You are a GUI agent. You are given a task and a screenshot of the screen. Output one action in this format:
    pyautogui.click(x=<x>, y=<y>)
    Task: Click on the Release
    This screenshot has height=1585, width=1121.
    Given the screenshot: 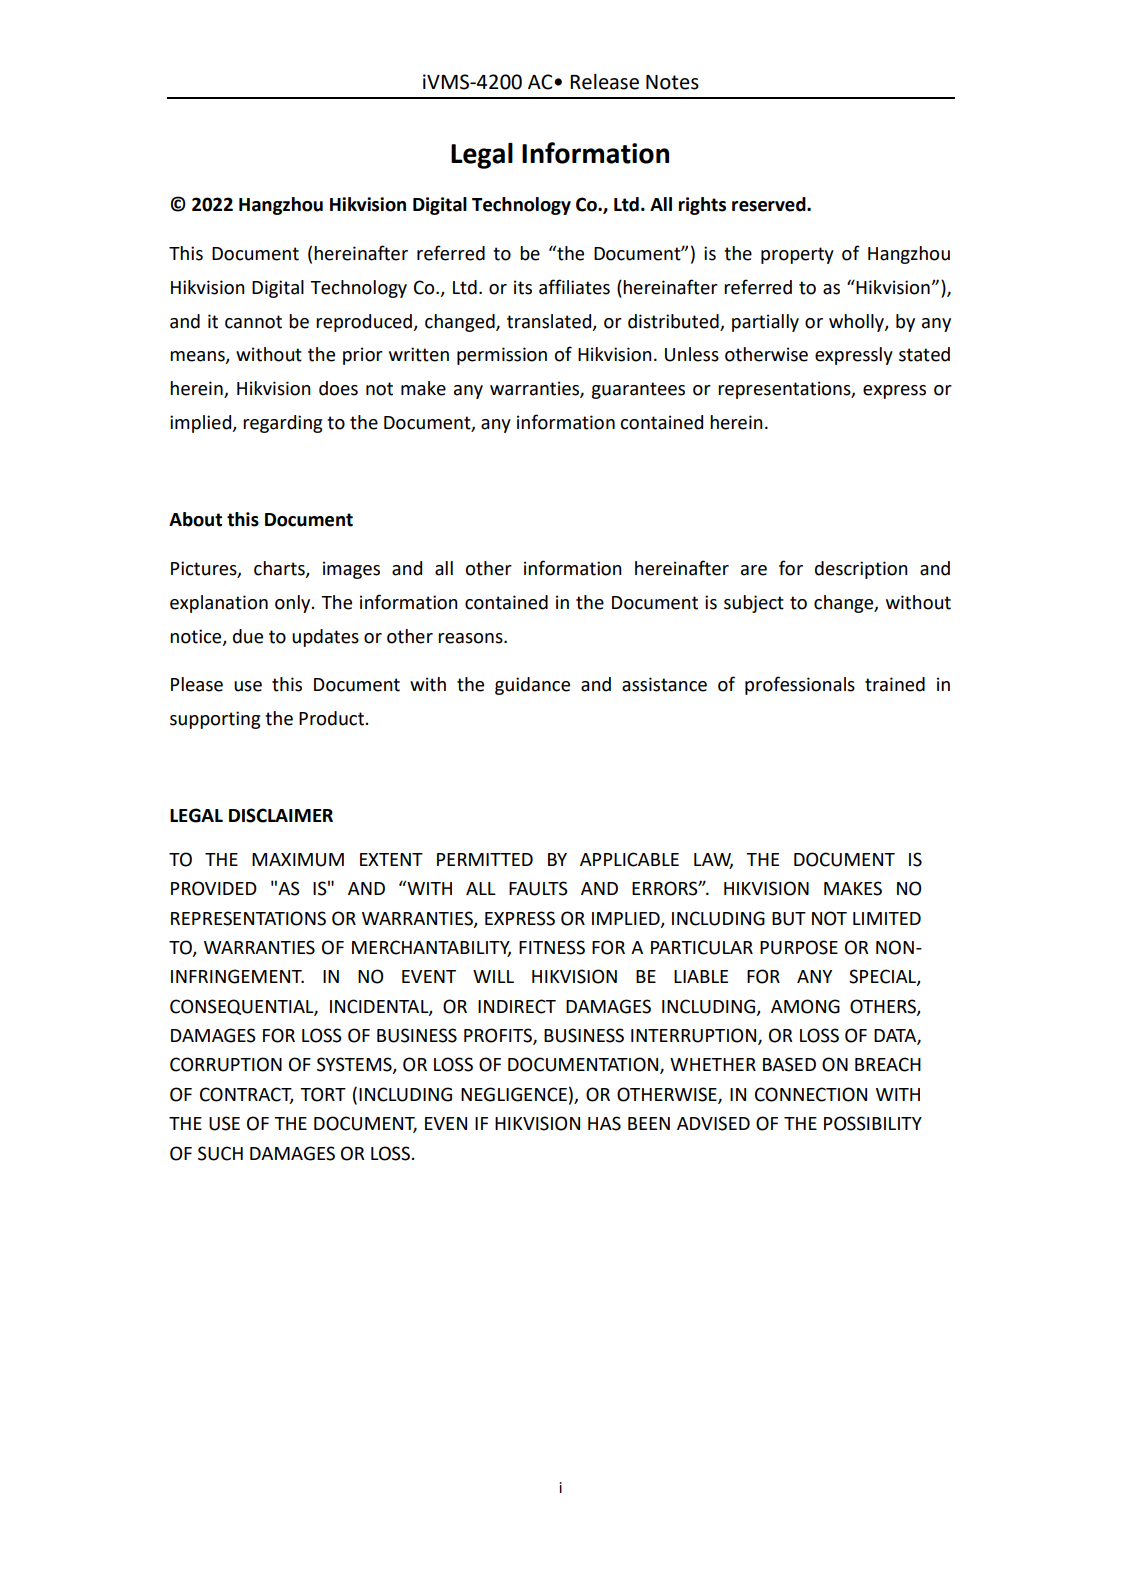 What is the action you would take?
    pyautogui.click(x=604, y=82)
